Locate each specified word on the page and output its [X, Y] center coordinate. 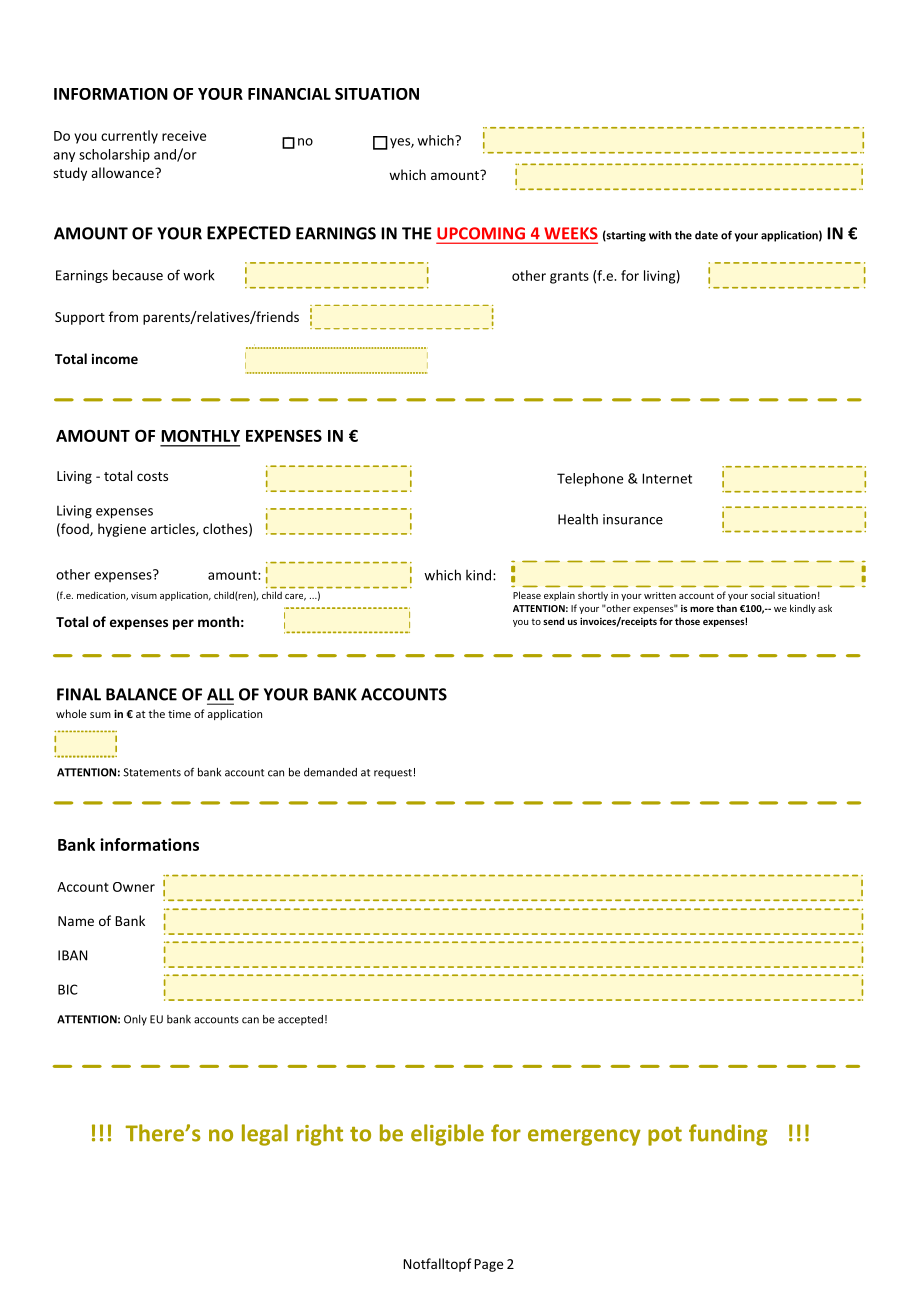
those [687, 621]
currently [129, 137]
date [706, 235]
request [393, 774]
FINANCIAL [289, 94]
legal [265, 1135]
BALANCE [141, 694]
